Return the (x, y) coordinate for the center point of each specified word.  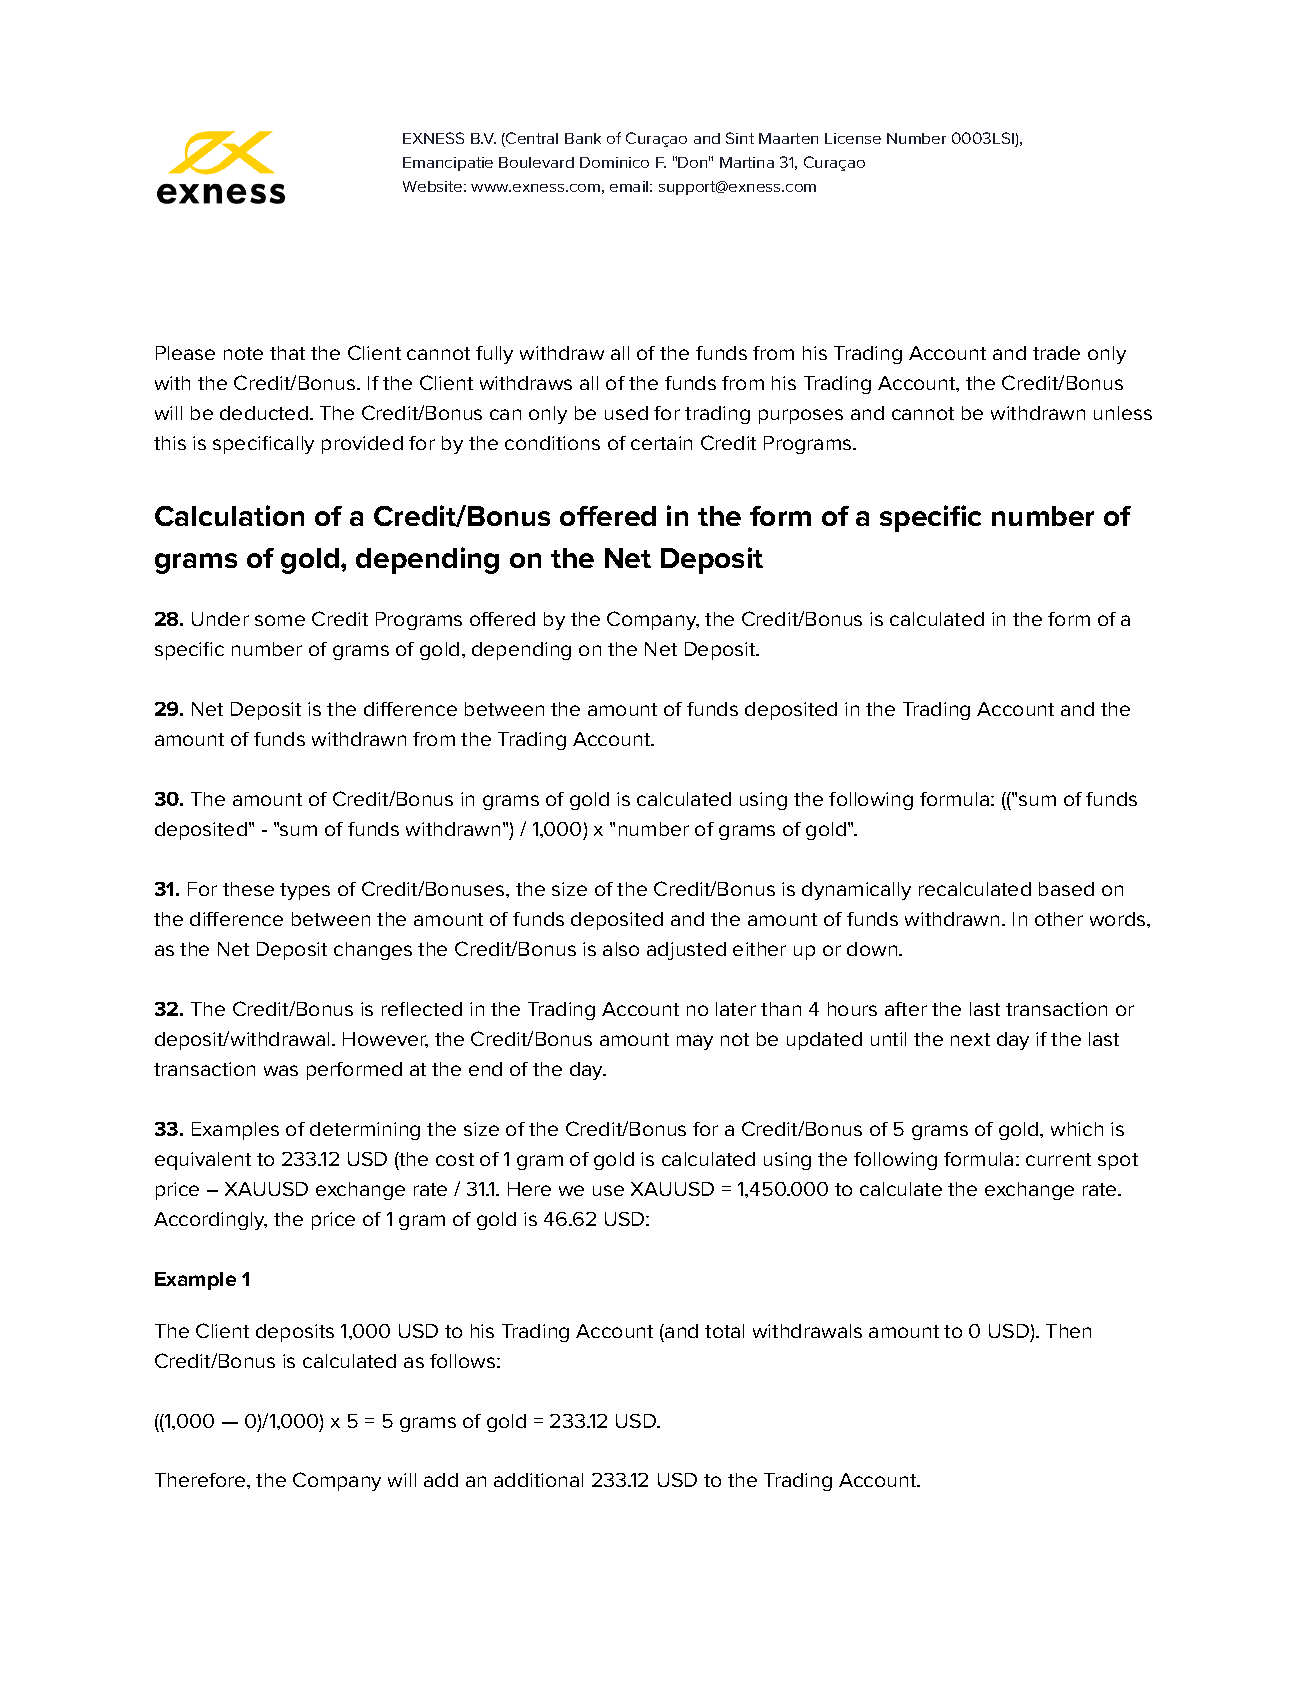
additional (538, 1480)
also (621, 949)
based (1066, 889)
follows (464, 1361)
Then (1068, 1331)
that (287, 353)
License (853, 138)
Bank (583, 138)
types (305, 891)
